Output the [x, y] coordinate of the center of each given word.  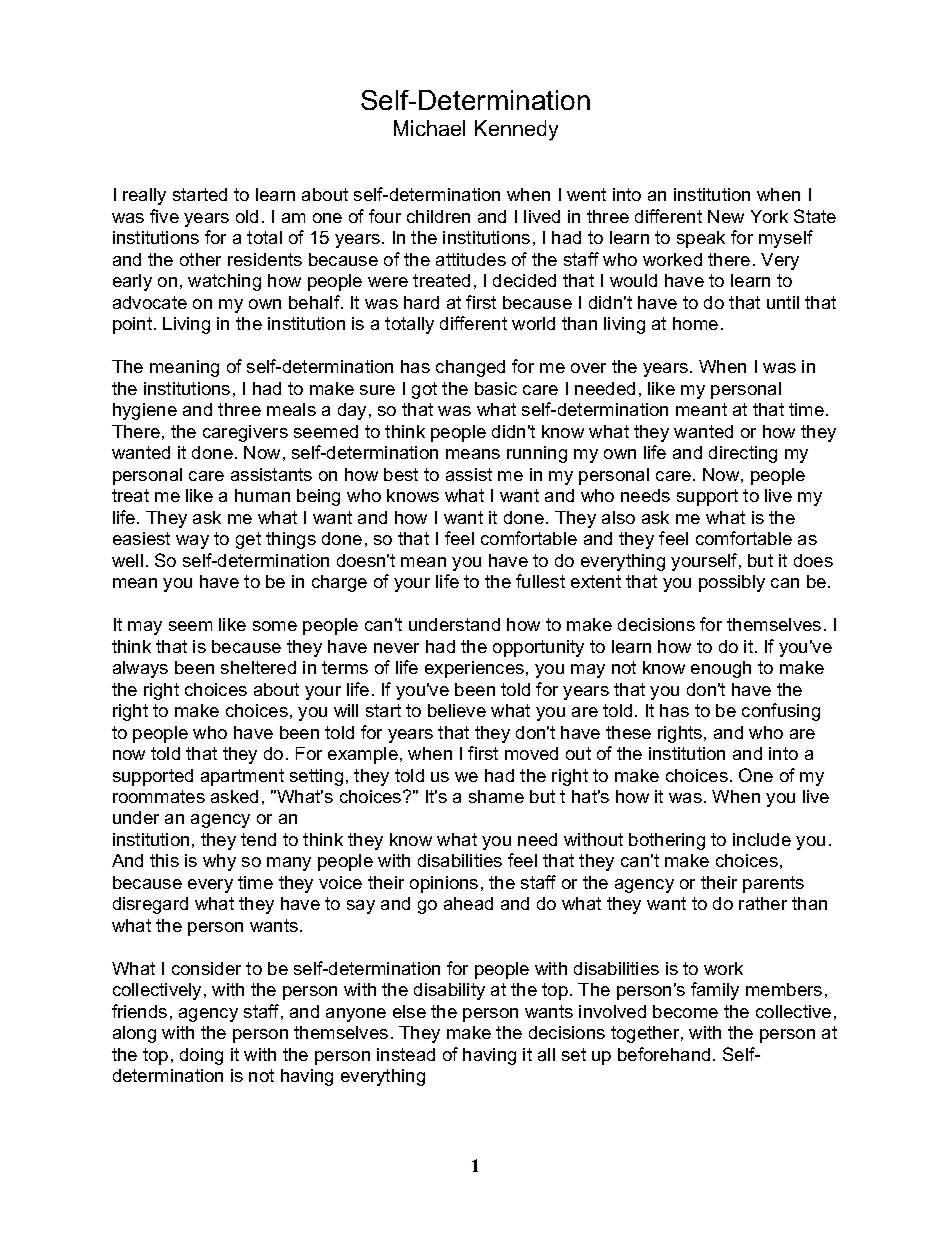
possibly [732, 583]
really [144, 196]
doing [201, 1056]
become [685, 1011]
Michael [429, 128]
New [726, 216]
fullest [540, 581]
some [275, 626]
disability [449, 991]
